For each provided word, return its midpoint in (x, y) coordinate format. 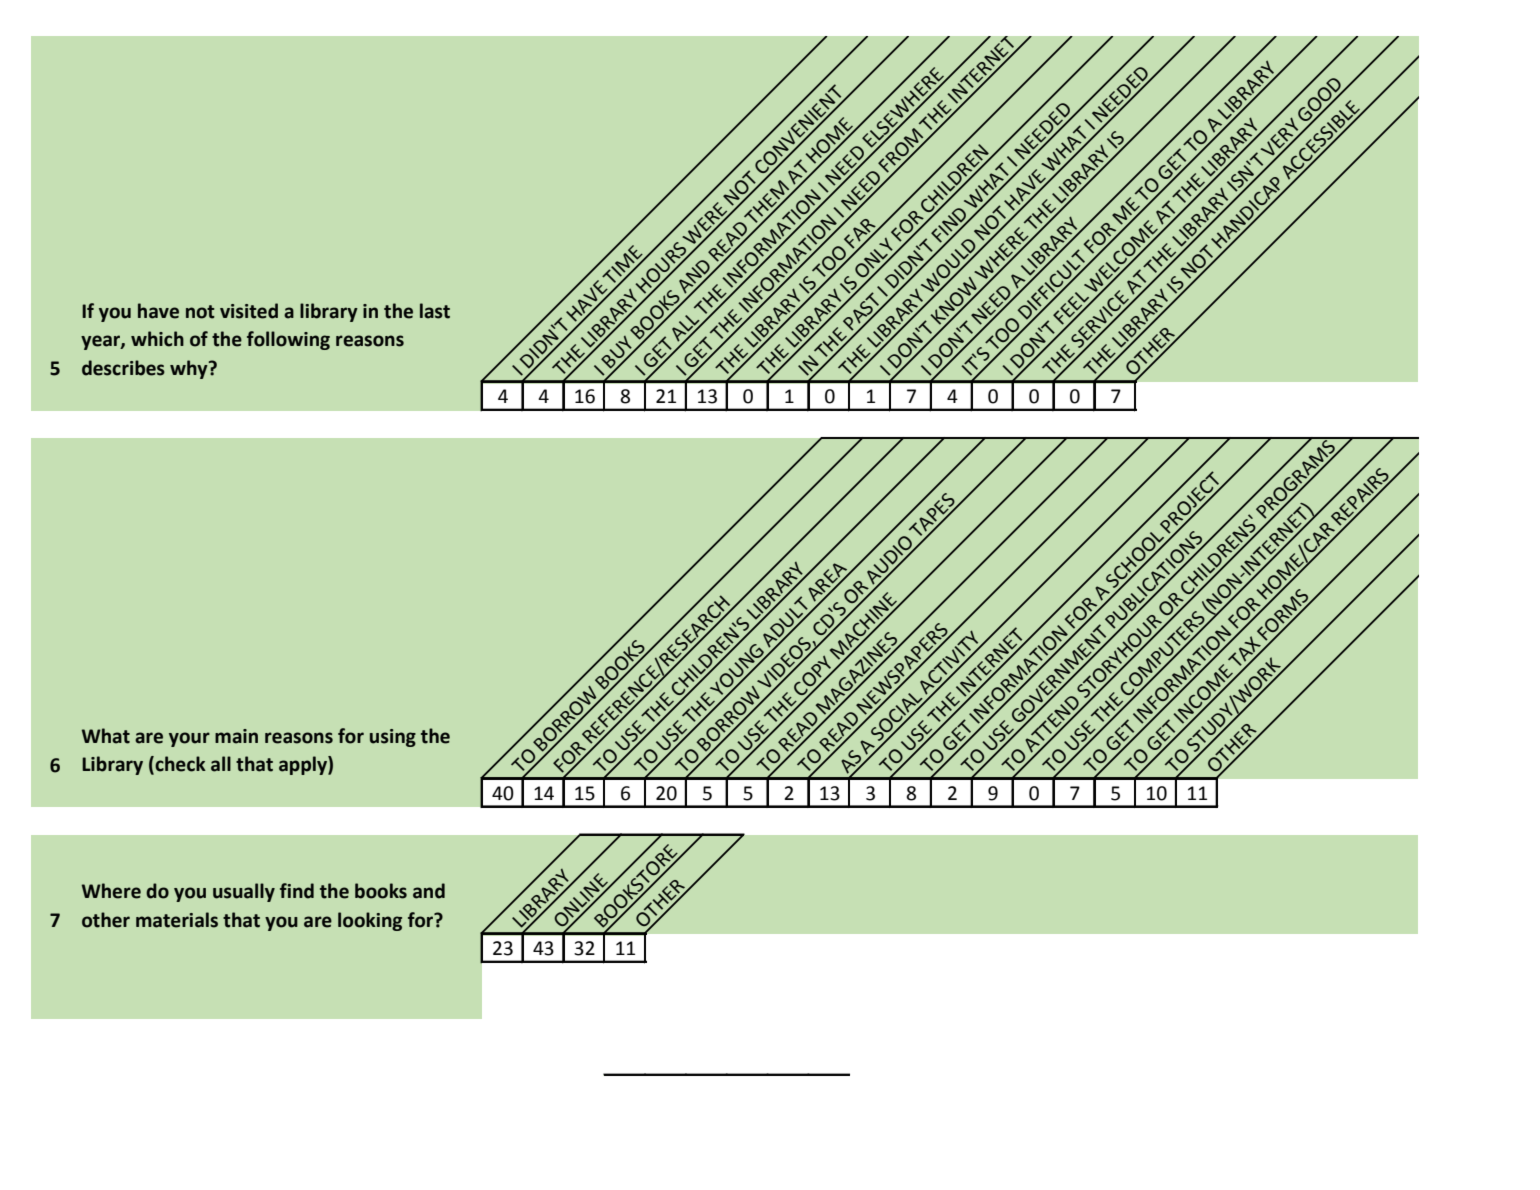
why (190, 369)
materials (177, 920)
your (189, 739)
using (393, 738)
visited (249, 311)
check (179, 765)
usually (244, 892)
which (157, 339)
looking (370, 921)
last (435, 311)
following (288, 340)
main (236, 736)
